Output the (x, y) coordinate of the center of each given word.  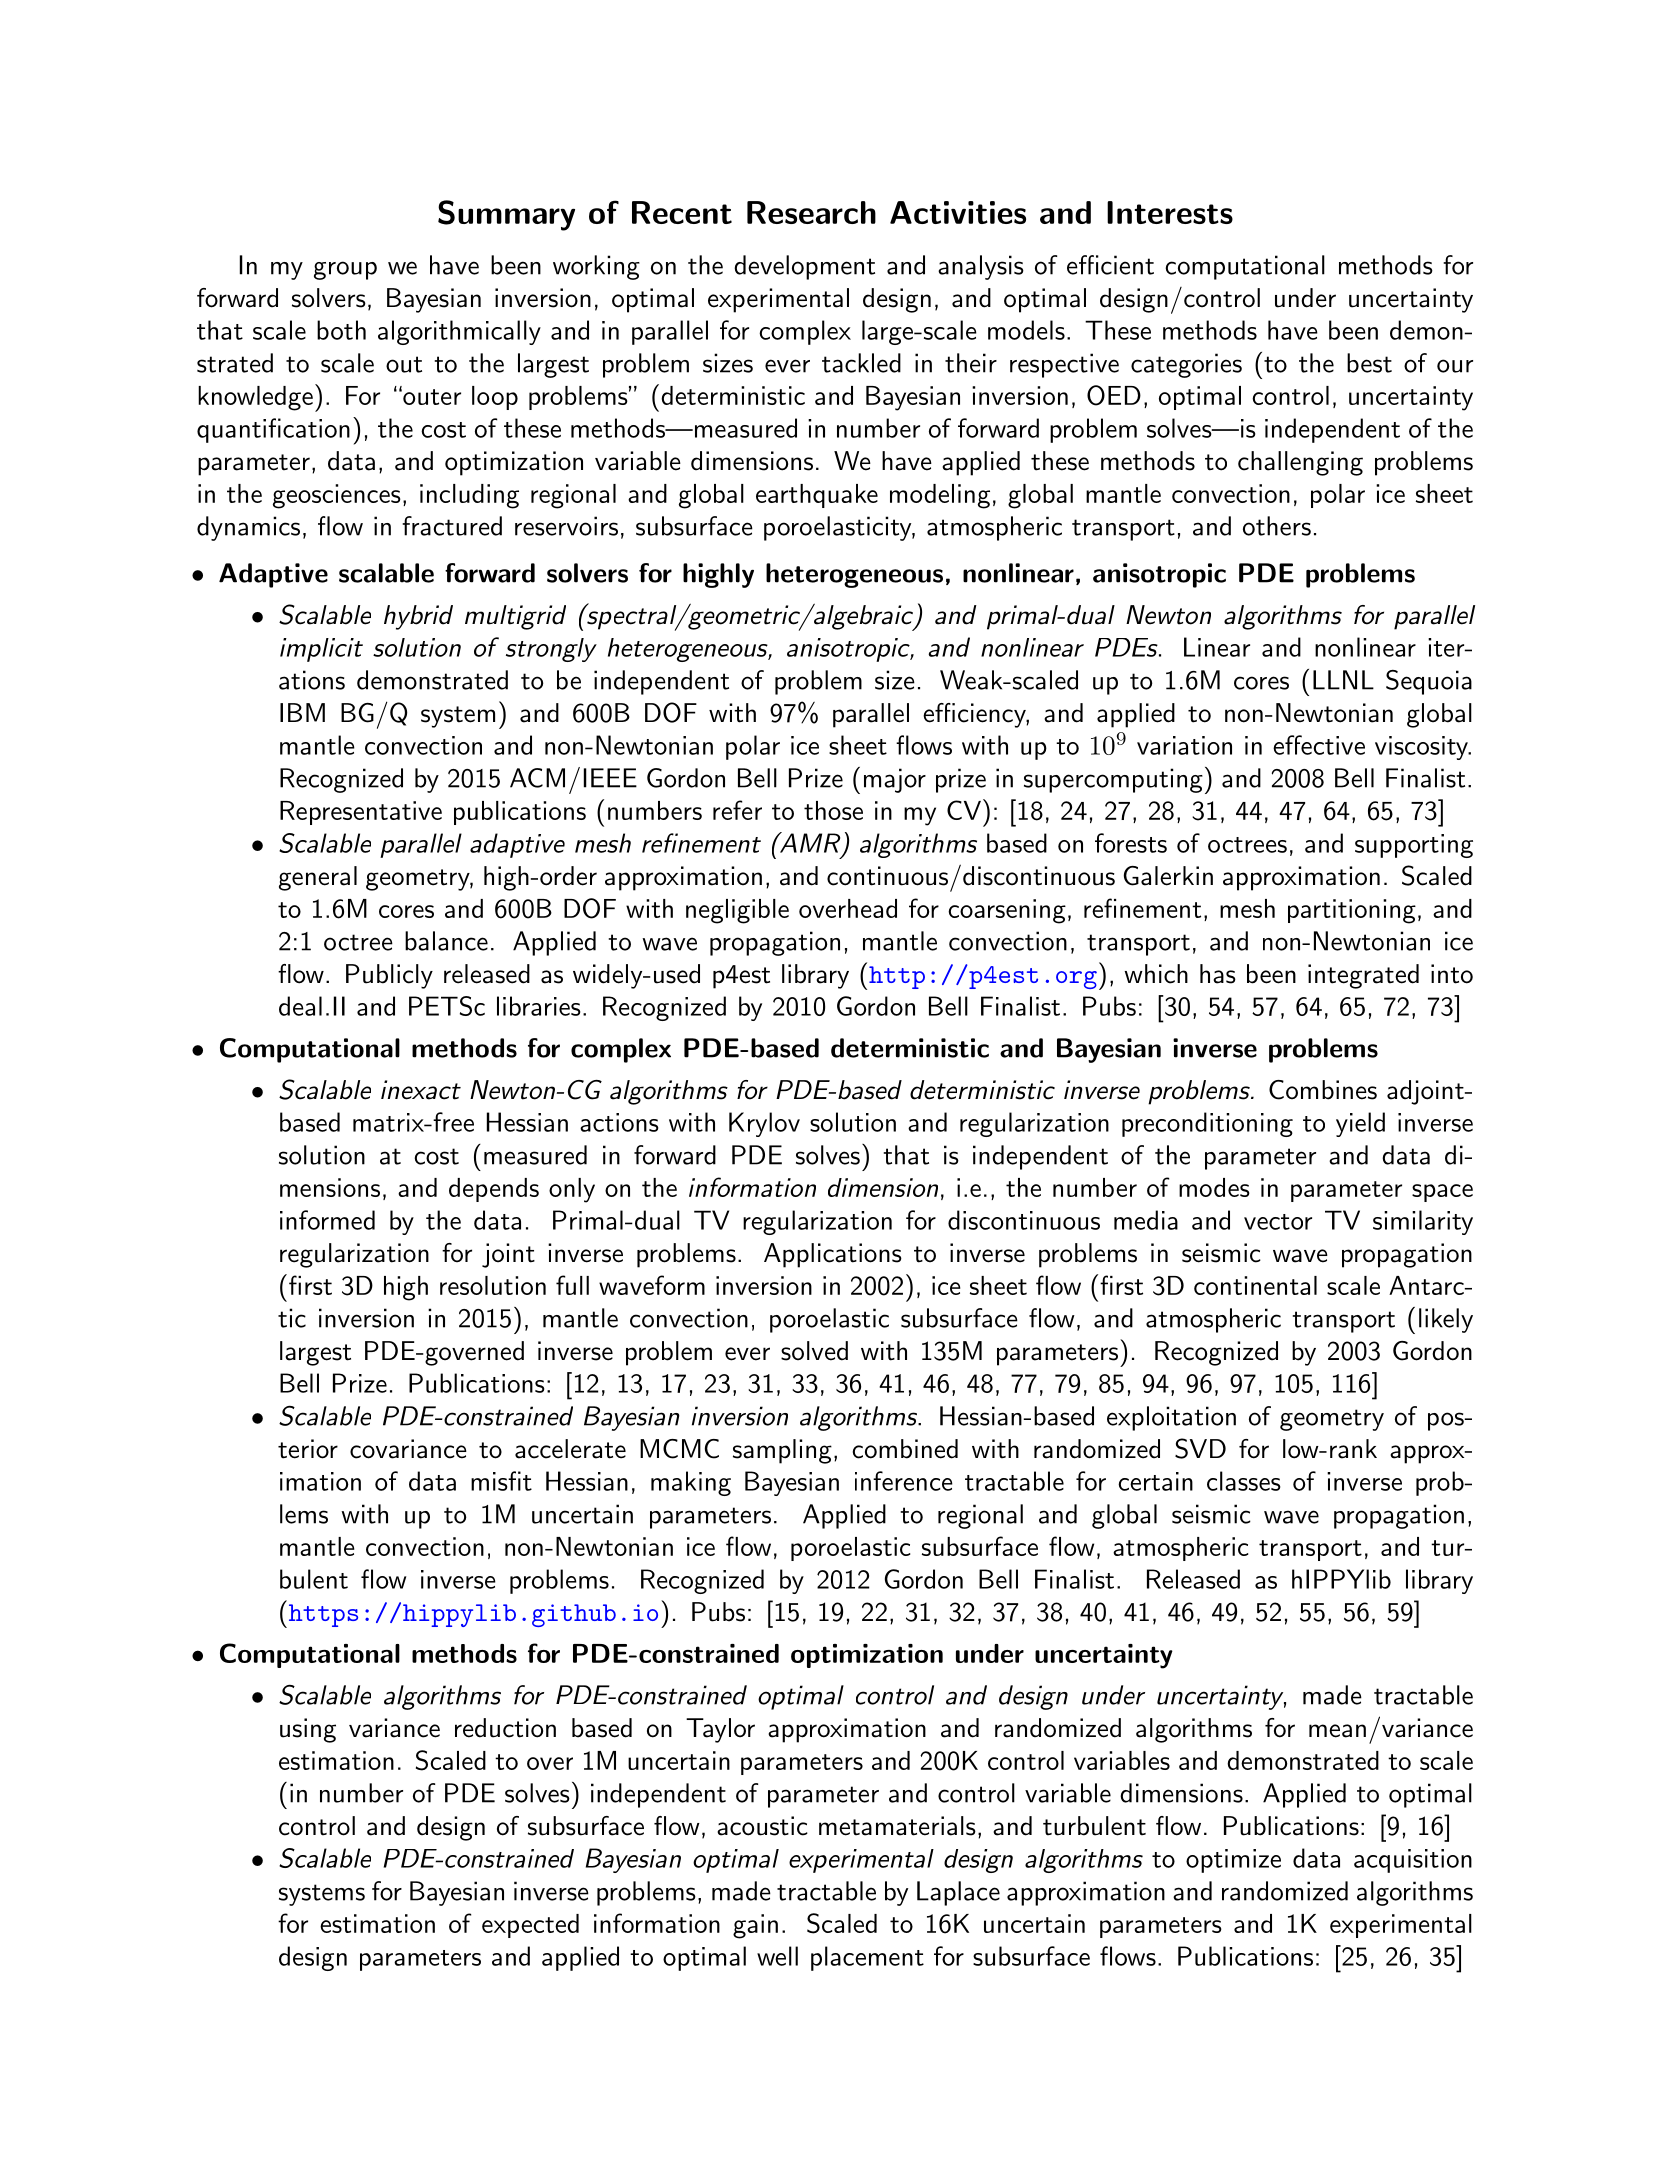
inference (904, 1481)
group (345, 270)
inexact (421, 1090)
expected (530, 1926)
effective (1319, 745)
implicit (321, 650)
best (1369, 363)
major (895, 780)
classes (1244, 1481)
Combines (1323, 1090)
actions (619, 1122)
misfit (501, 1481)
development (804, 267)
